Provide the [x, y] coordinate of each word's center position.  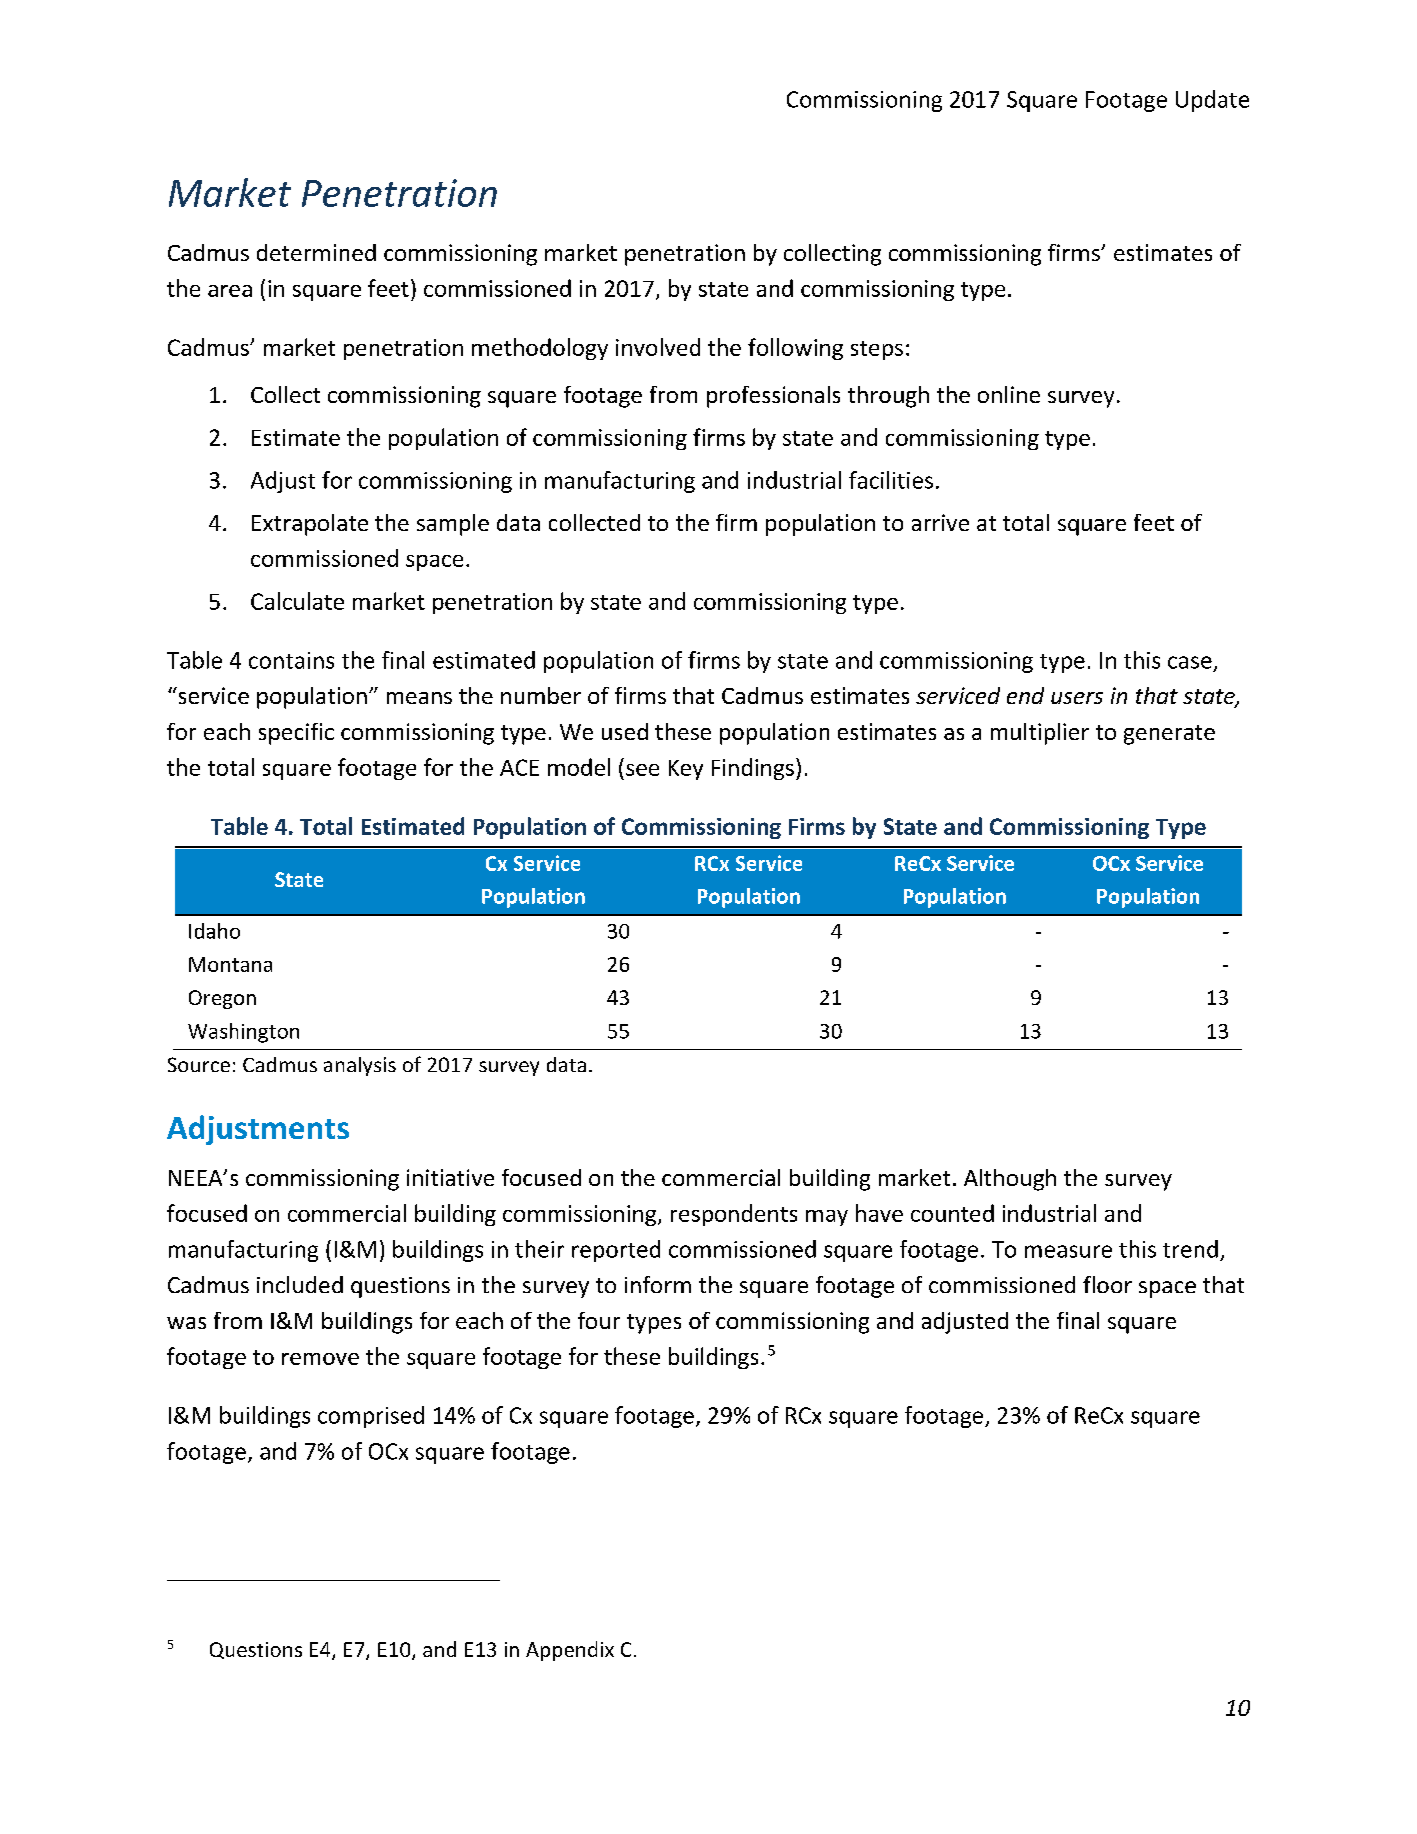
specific [296, 734]
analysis [360, 1066]
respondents [734, 1215]
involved [658, 347]
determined [316, 252]
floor [1107, 1284]
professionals [773, 397]
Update [1212, 101]
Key [686, 770]
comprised [371, 1417]
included [300, 1284]
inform [658, 1284]
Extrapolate [310, 525]
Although [1010, 1180]
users [1077, 698]
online [1009, 394]
